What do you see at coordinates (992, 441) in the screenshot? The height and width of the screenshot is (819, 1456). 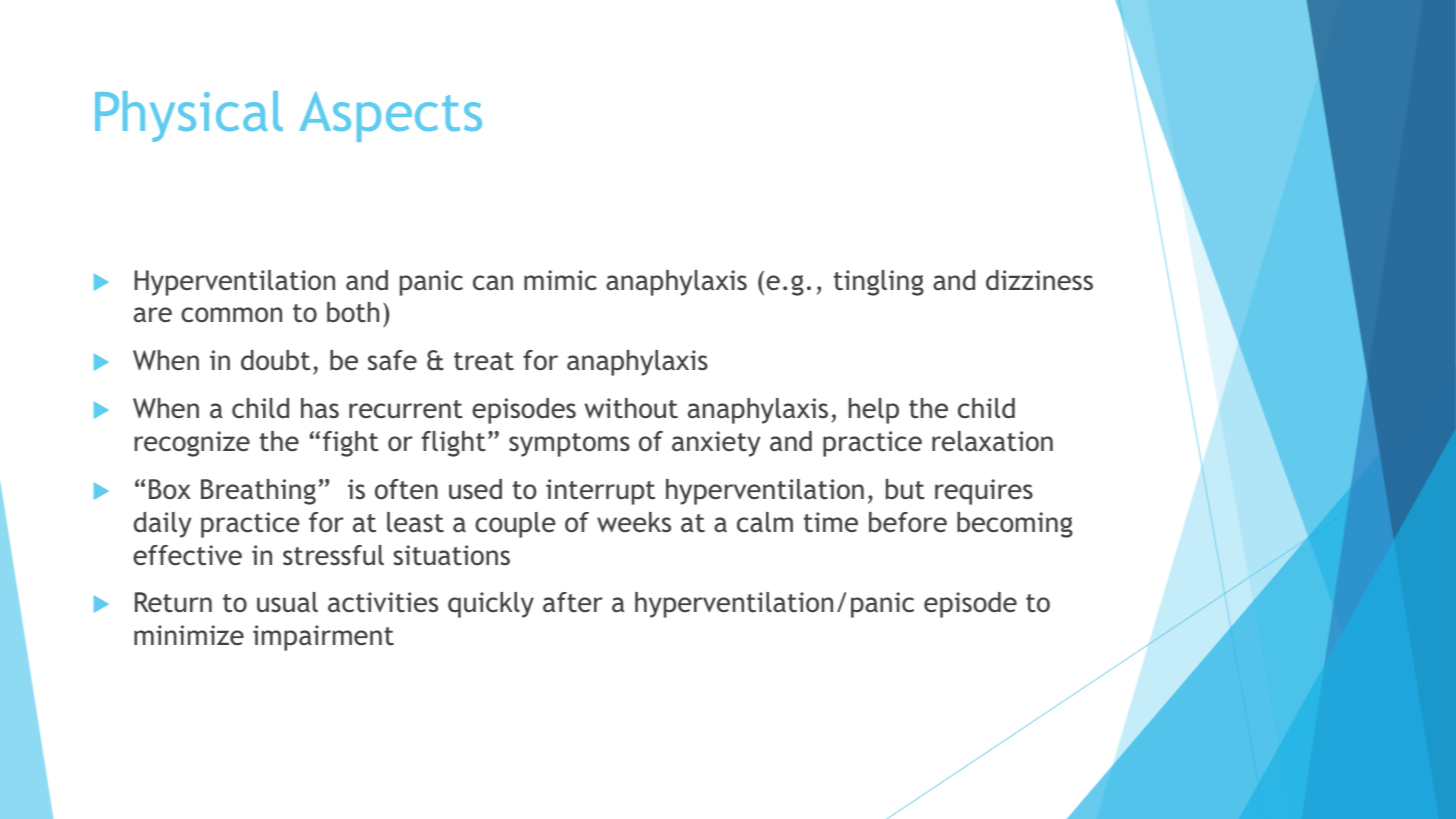 I see `relaxation` at bounding box center [992, 441].
